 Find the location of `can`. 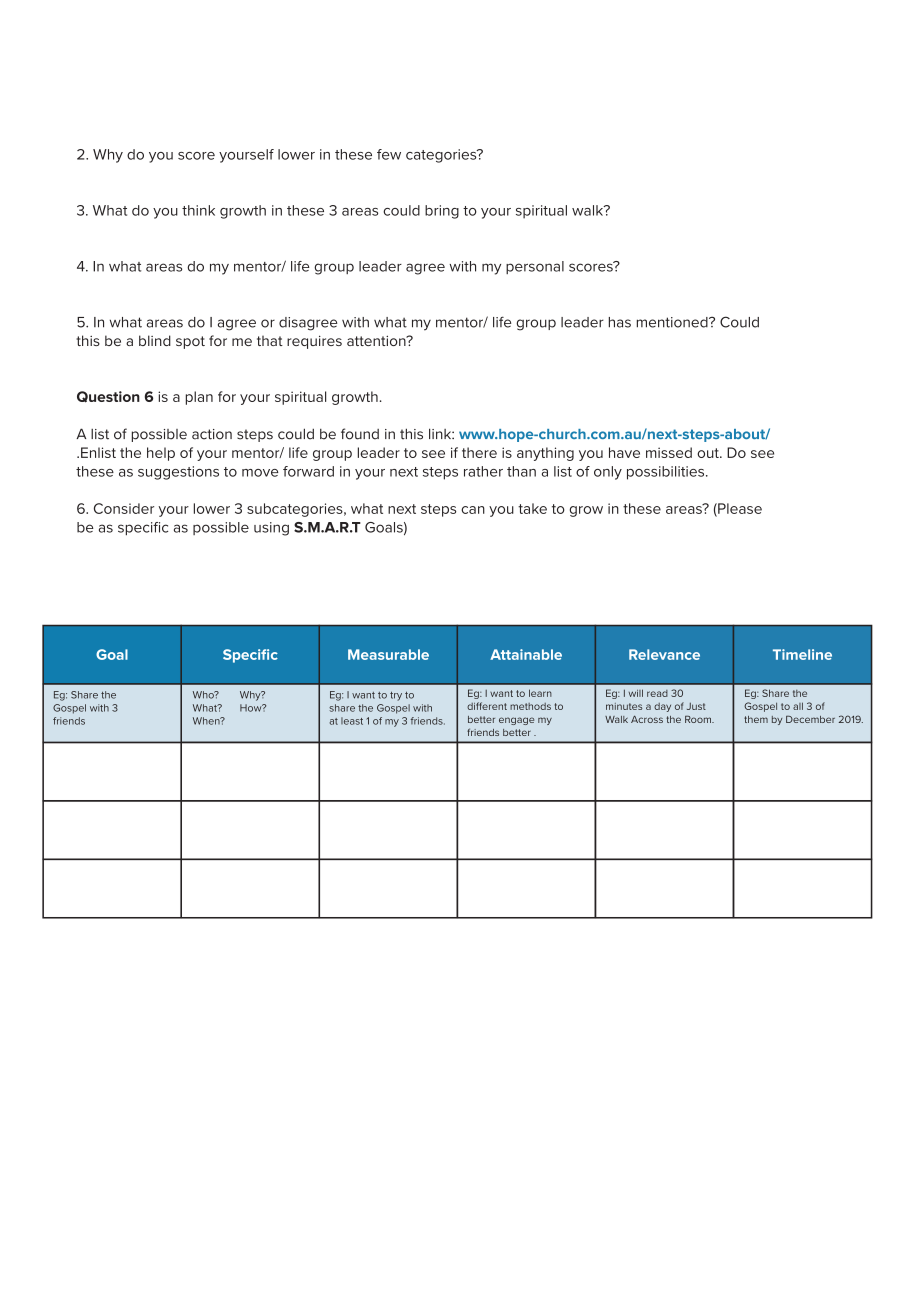

can is located at coordinates (473, 510).
